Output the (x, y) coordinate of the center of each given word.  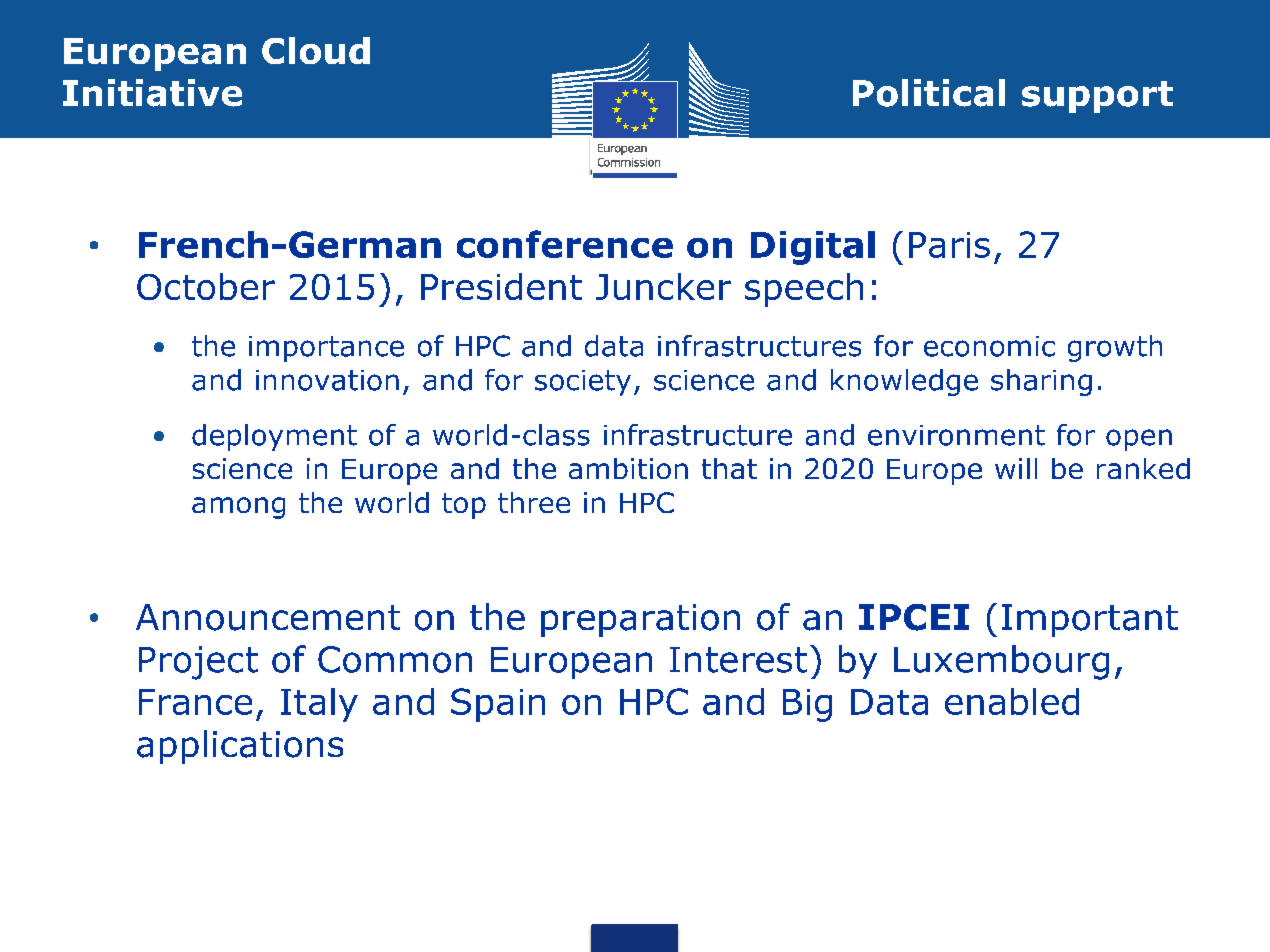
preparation (640, 620)
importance (326, 349)
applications (240, 747)
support (1097, 97)
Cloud (316, 50)
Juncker (663, 286)
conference (565, 244)
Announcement (268, 617)
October (206, 286)
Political (929, 93)
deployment (274, 437)
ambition (628, 468)
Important (1090, 620)
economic (989, 346)
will (1016, 468)
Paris (949, 245)
